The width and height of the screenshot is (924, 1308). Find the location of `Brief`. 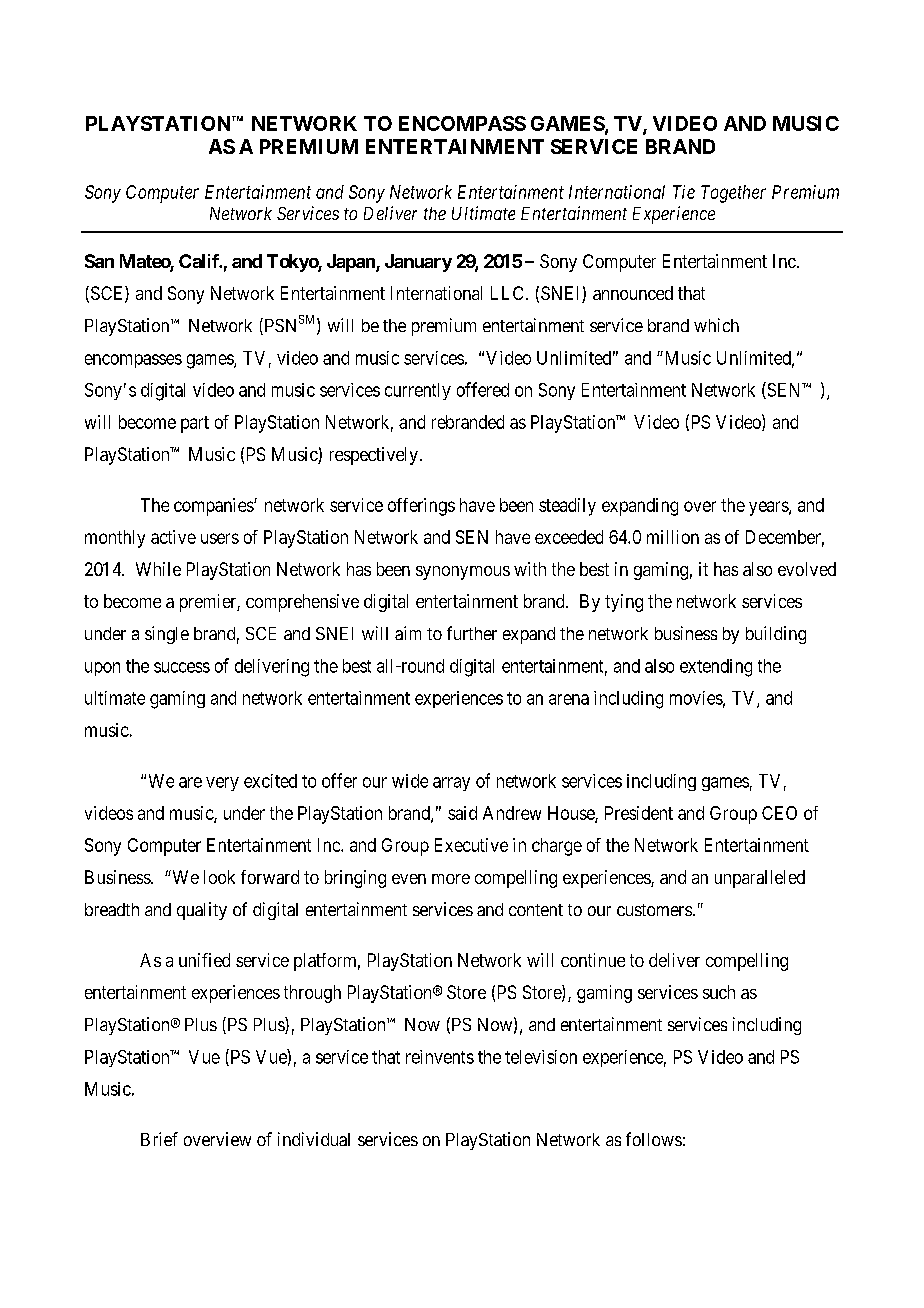

Brief is located at coordinates (159, 1139).
